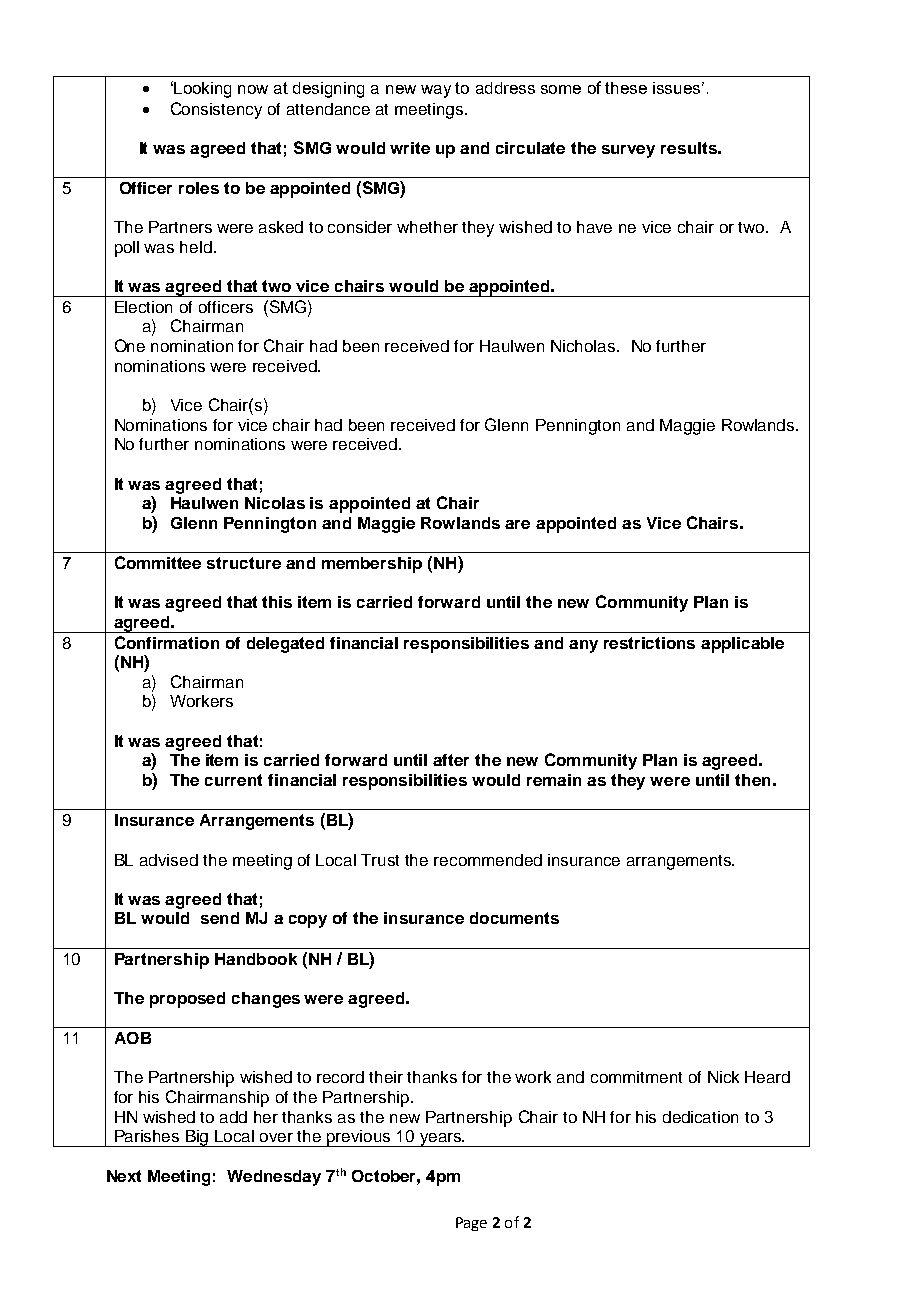 Image resolution: width=924 pixels, height=1308 pixels. I want to click on Page, so click(471, 1224).
